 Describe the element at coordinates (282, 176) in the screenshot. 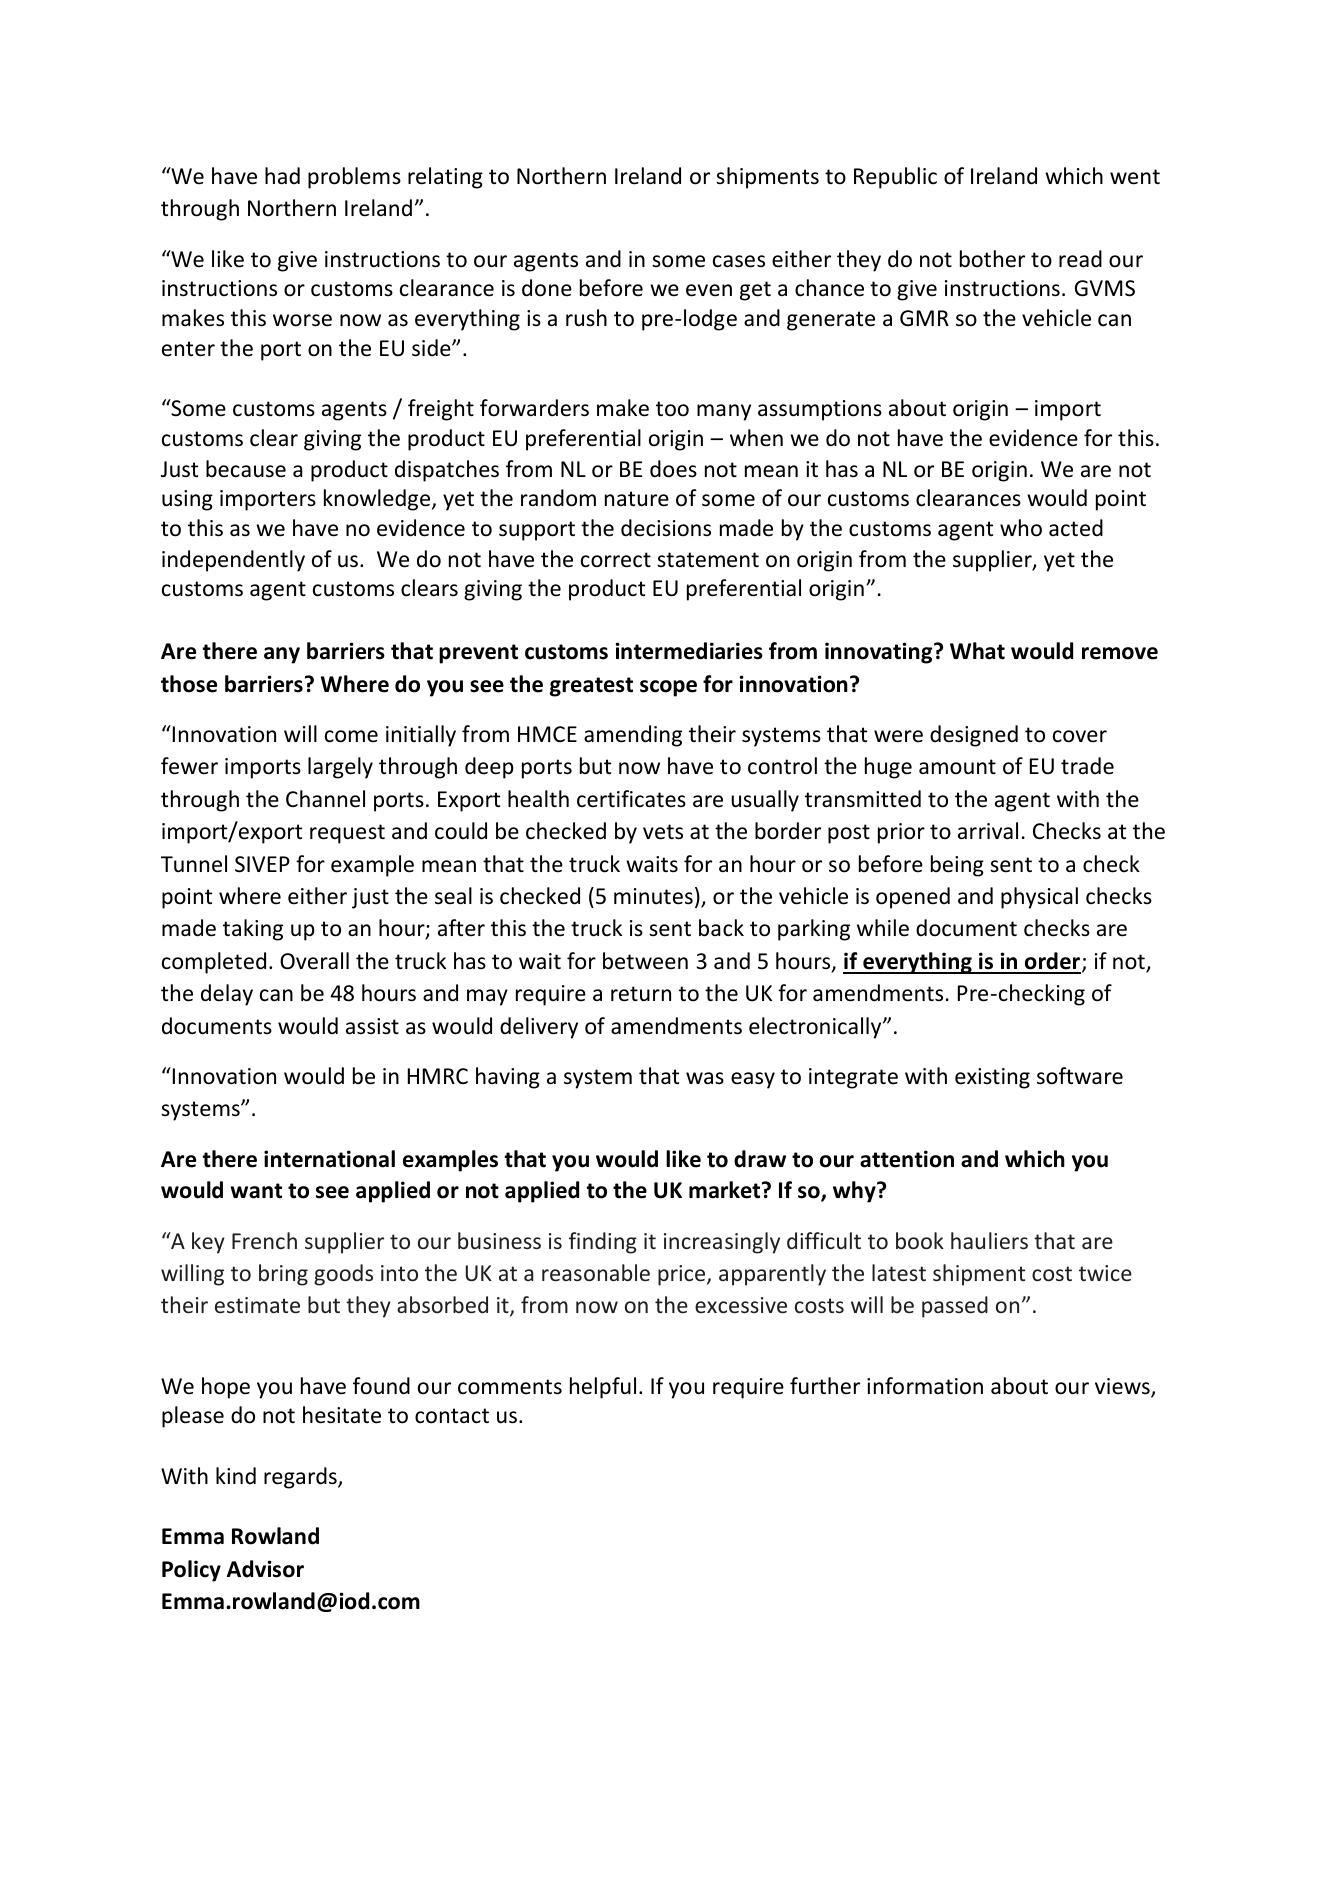

I see `had` at that location.
